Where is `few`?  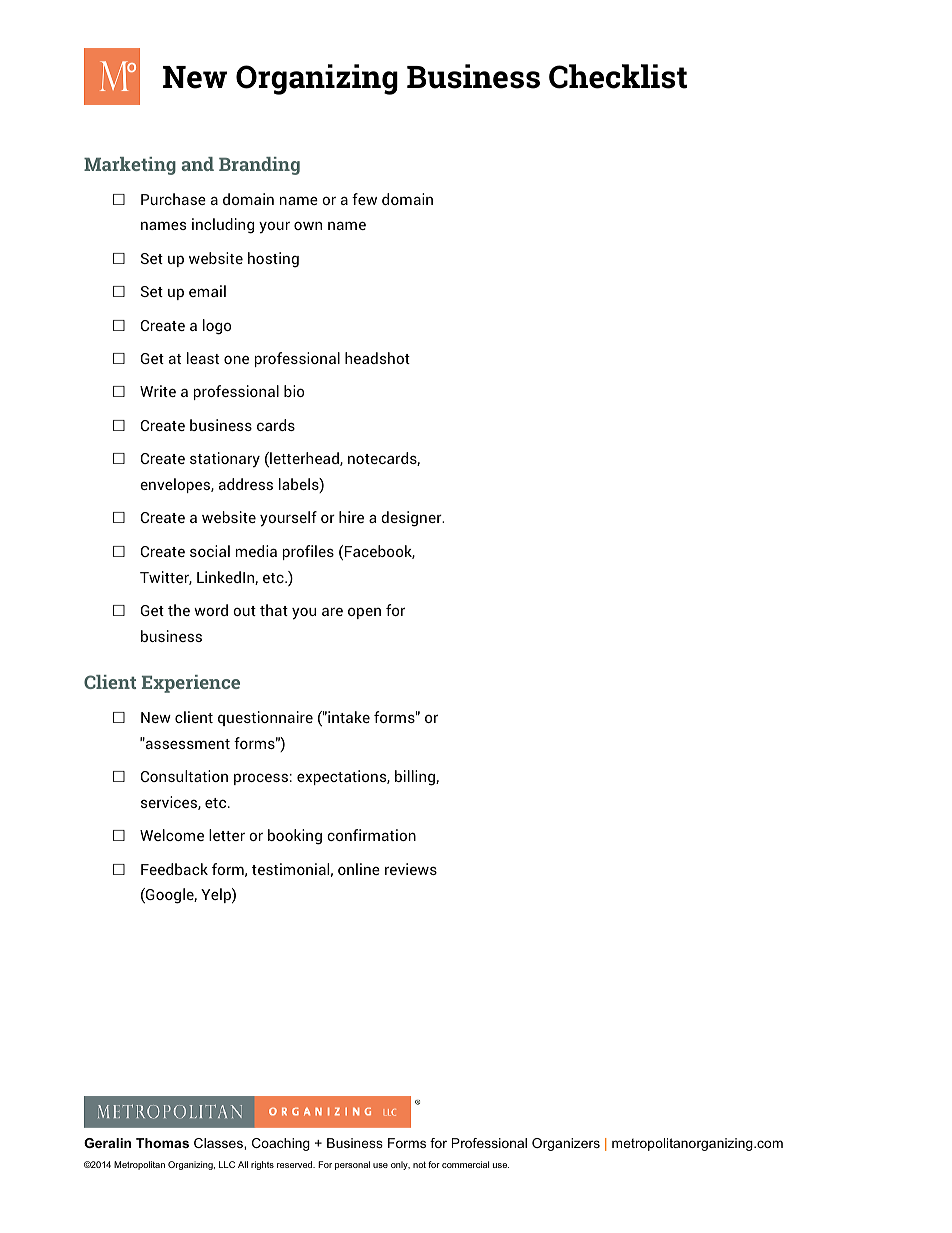 few is located at coordinates (364, 199).
